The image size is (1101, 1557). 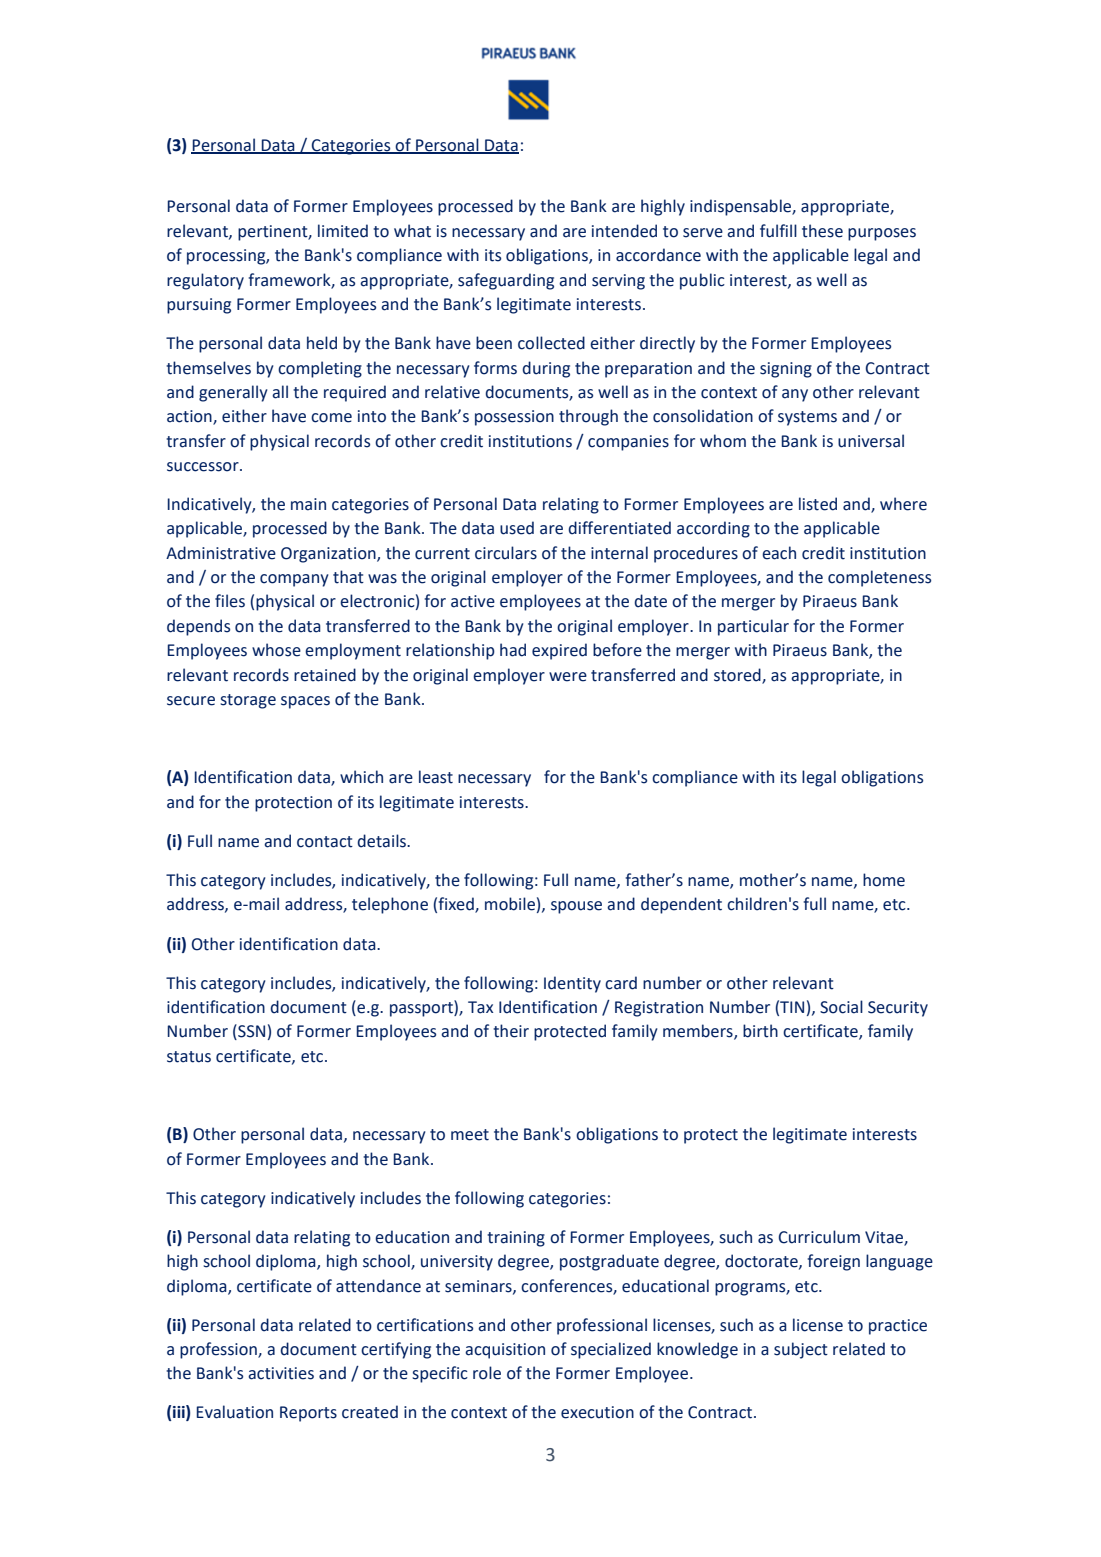 I want to click on regulatory, so click(x=205, y=281).
